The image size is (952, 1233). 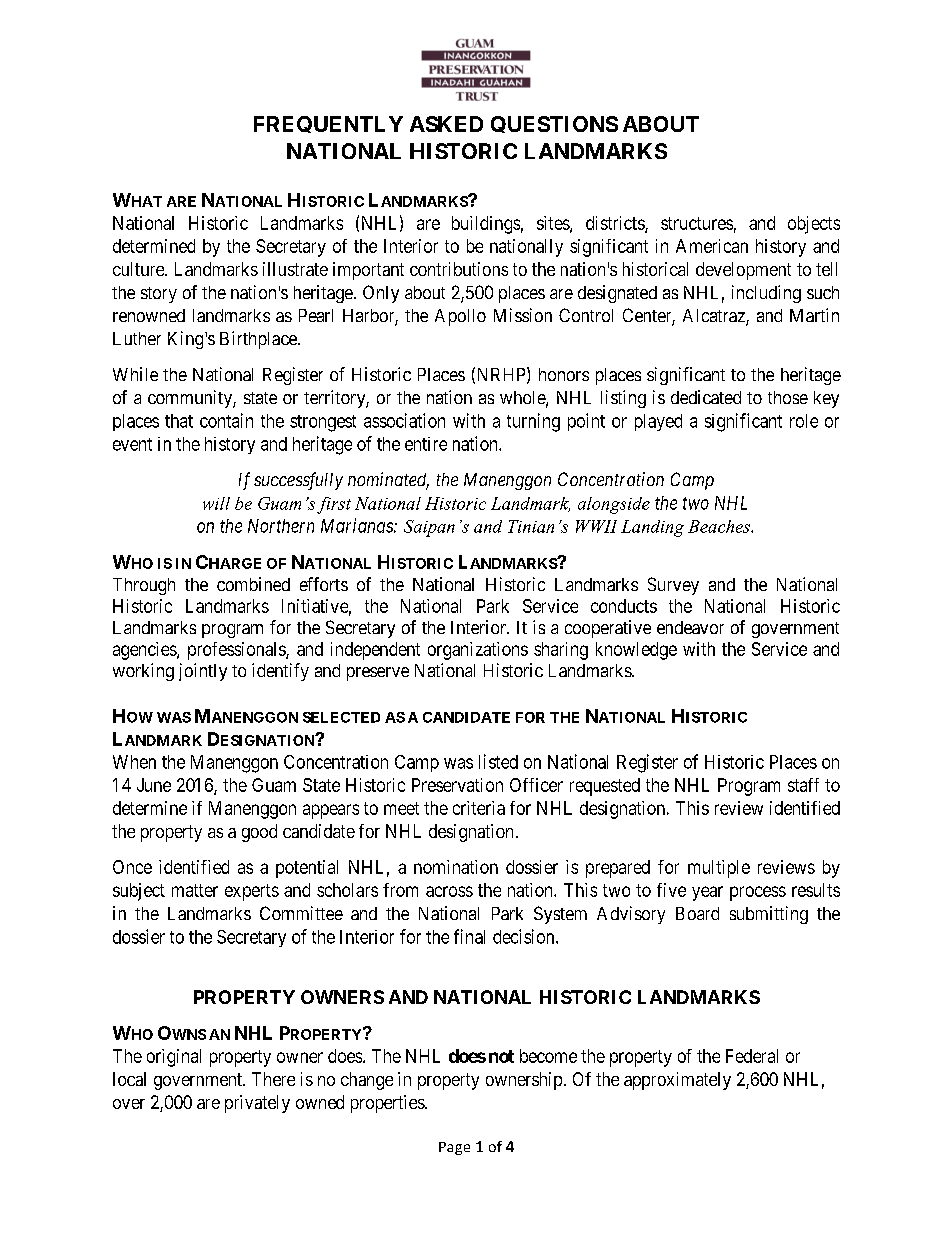 What do you see at coordinates (478, 651) in the document?
I see `organizations` at bounding box center [478, 651].
